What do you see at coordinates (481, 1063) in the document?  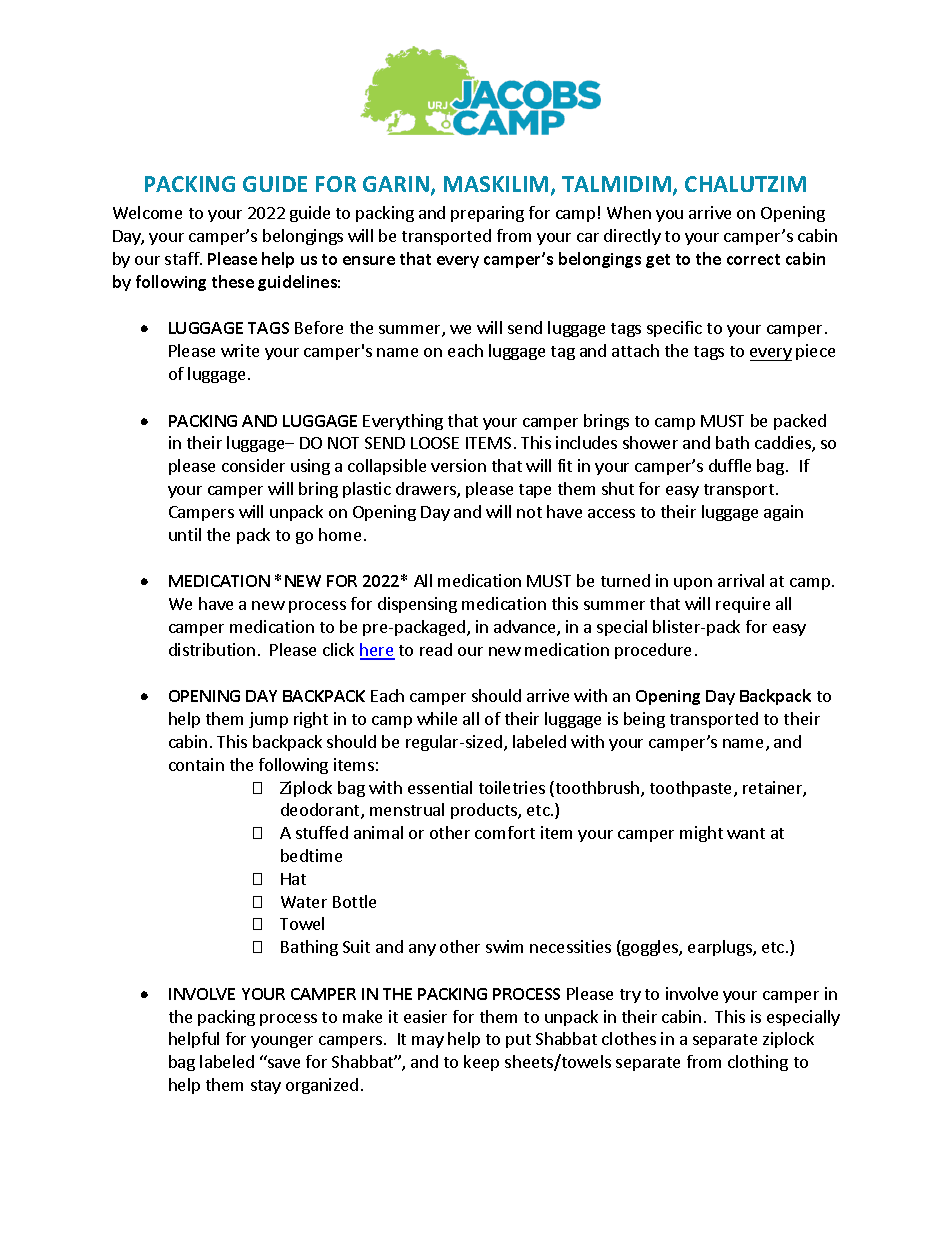 I see `keep` at bounding box center [481, 1063].
